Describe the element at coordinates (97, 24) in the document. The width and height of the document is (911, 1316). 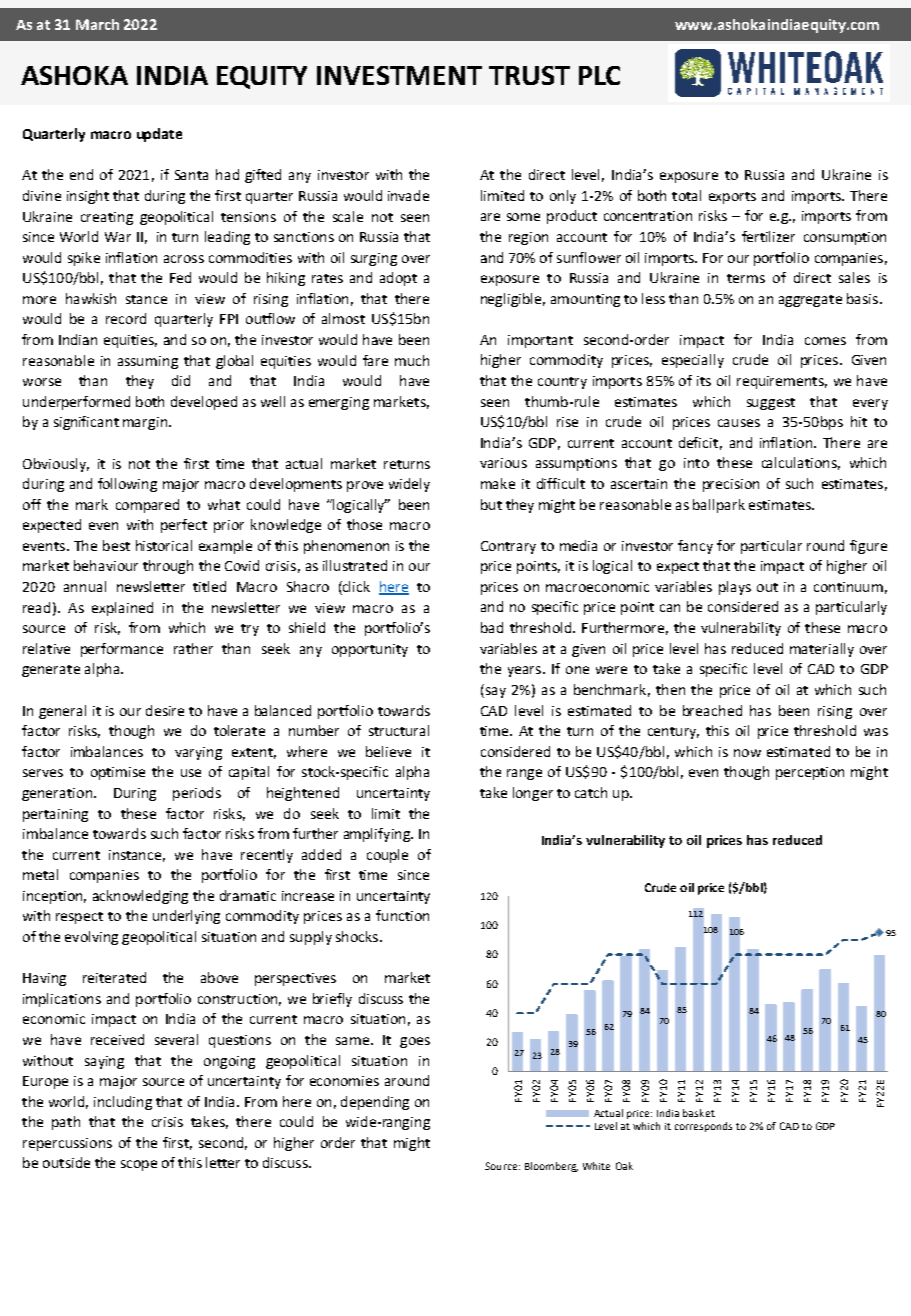
I see `March` at that location.
